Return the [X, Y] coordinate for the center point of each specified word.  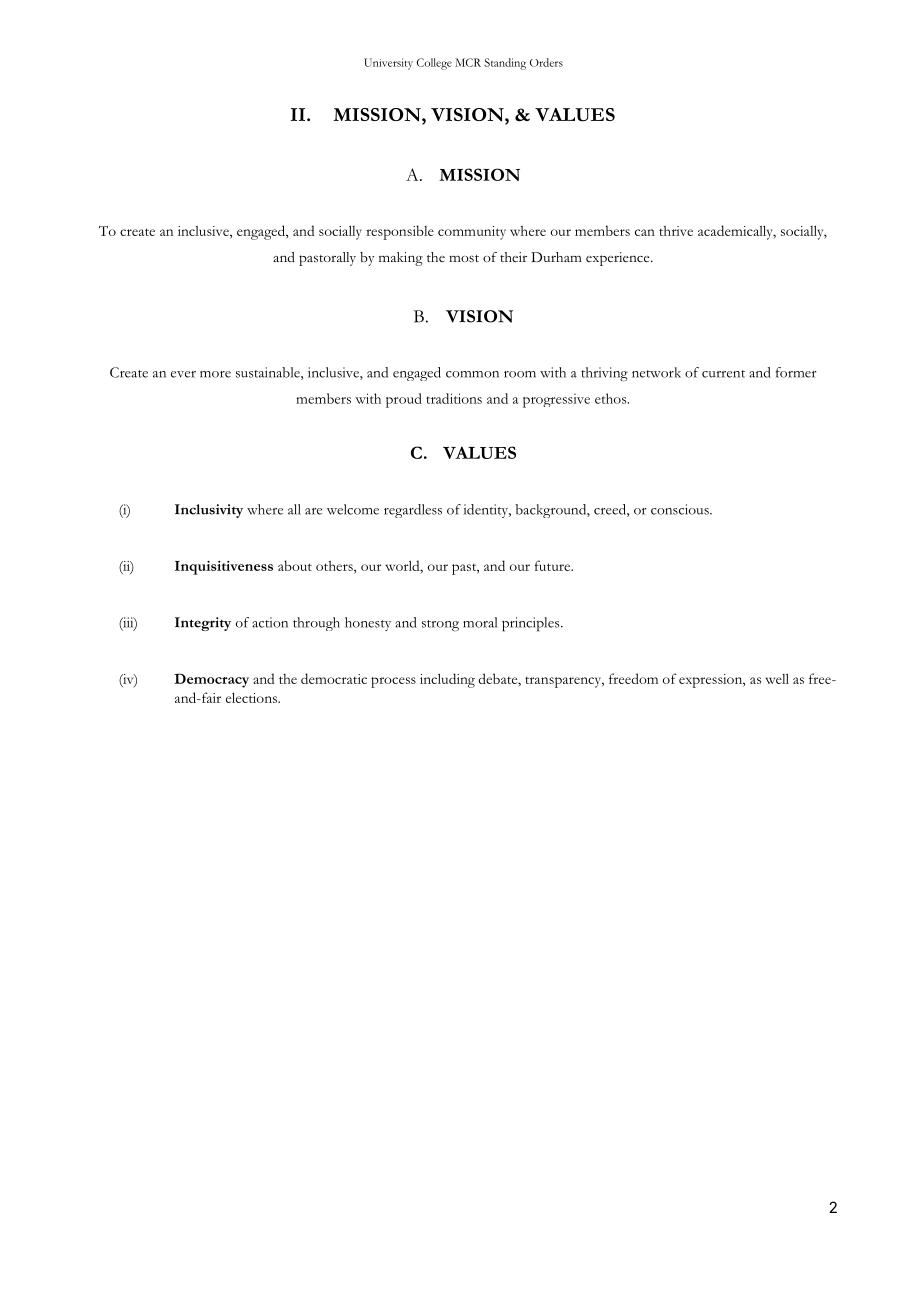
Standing [505, 64]
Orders [546, 62]
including [447, 680]
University [388, 64]
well [777, 678]
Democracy [211, 680]
